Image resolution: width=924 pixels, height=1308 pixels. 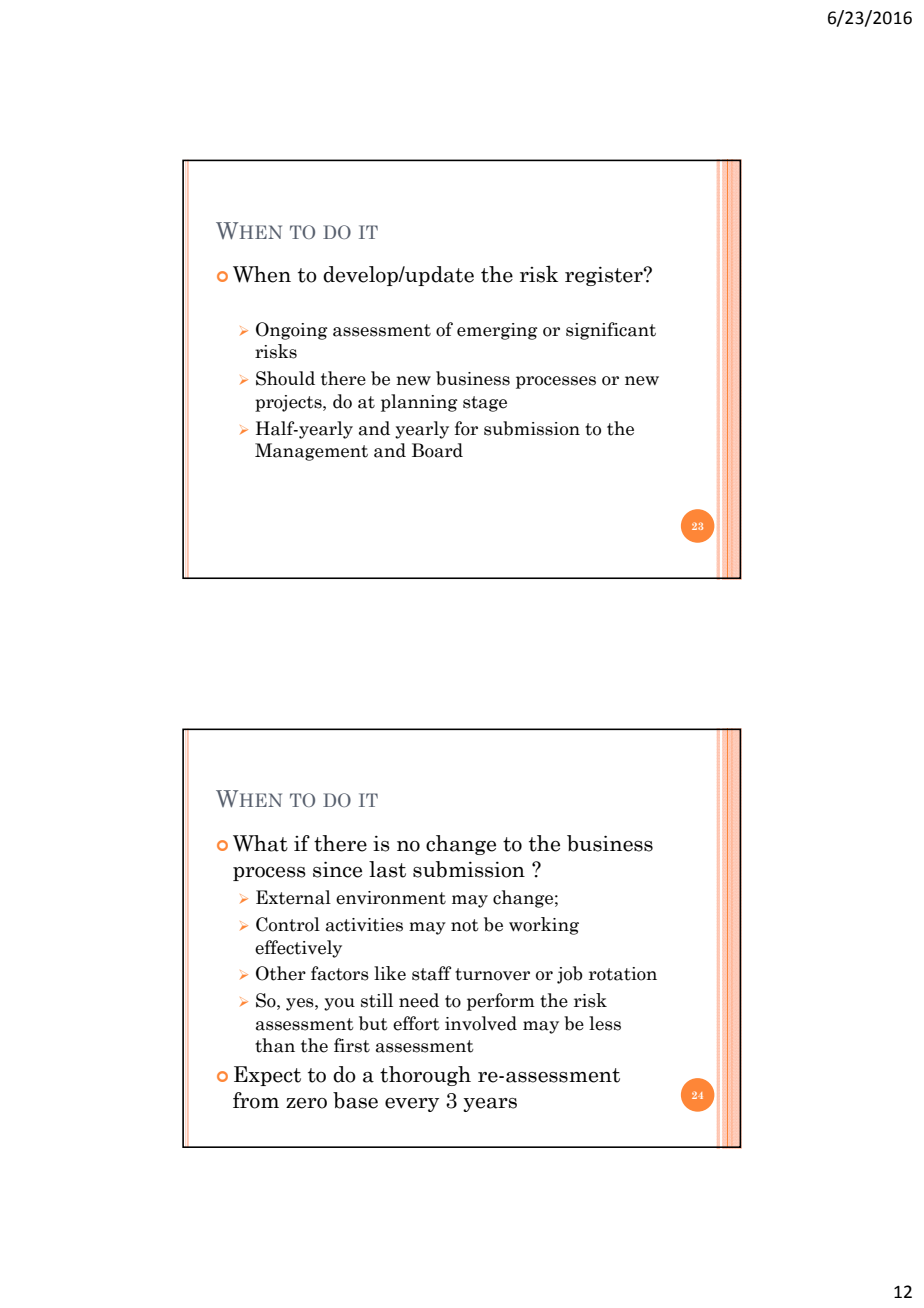 I want to click on Ongoing, so click(x=292, y=331).
